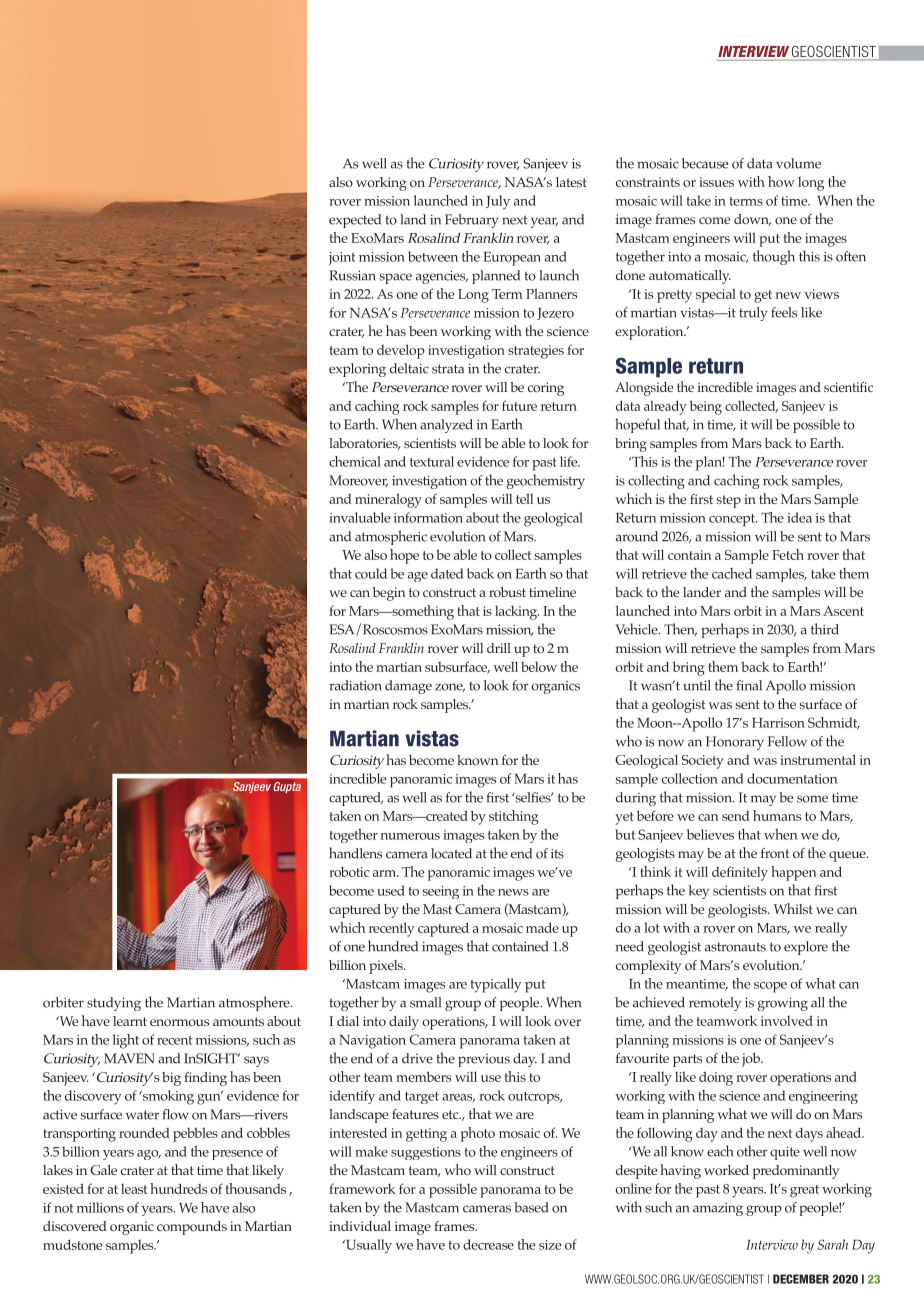  What do you see at coordinates (114, 1004) in the document?
I see `studying` at bounding box center [114, 1004].
